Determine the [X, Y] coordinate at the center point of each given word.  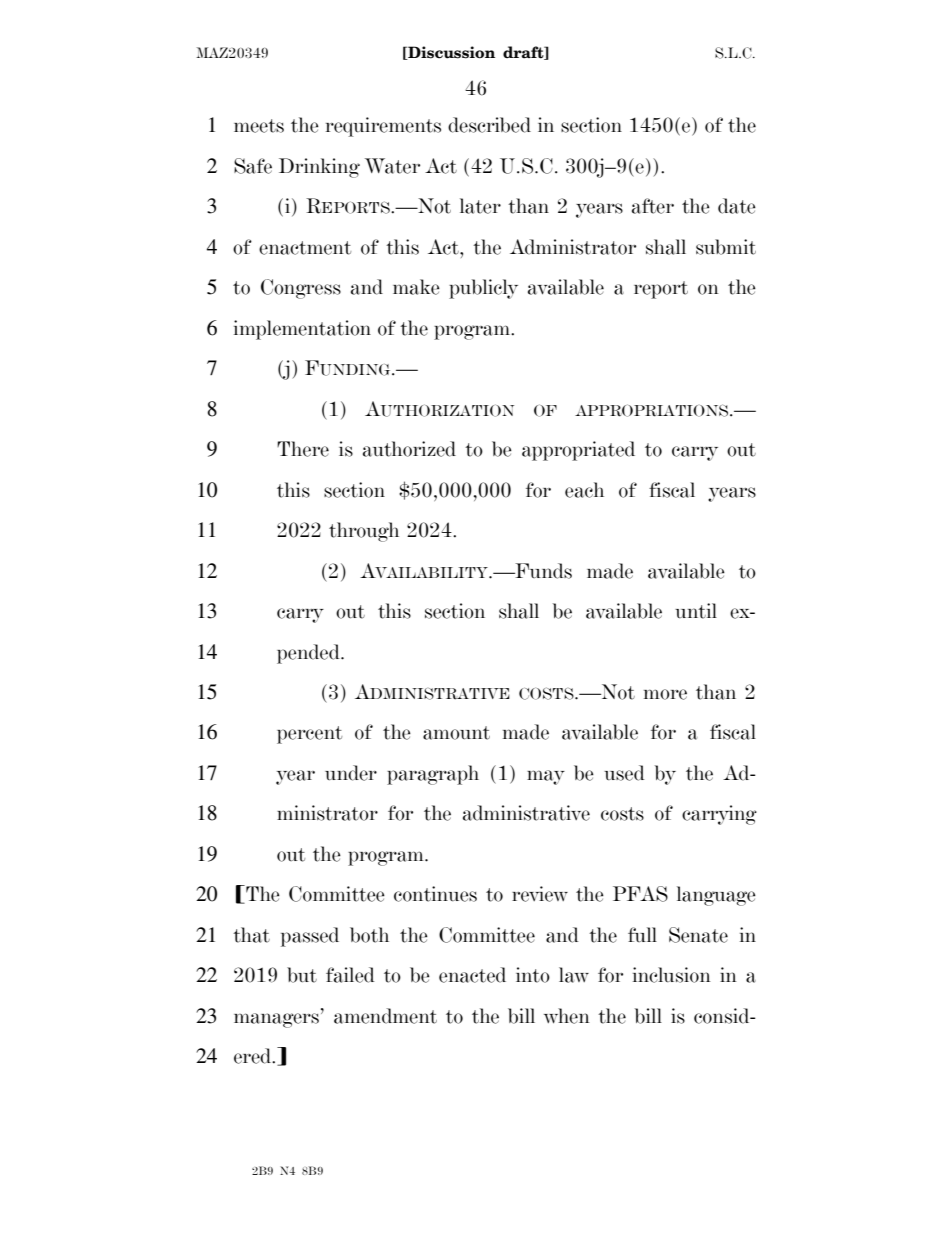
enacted [472, 975]
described [489, 125]
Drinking [319, 168]
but [302, 975]
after [653, 206]
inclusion [672, 975]
